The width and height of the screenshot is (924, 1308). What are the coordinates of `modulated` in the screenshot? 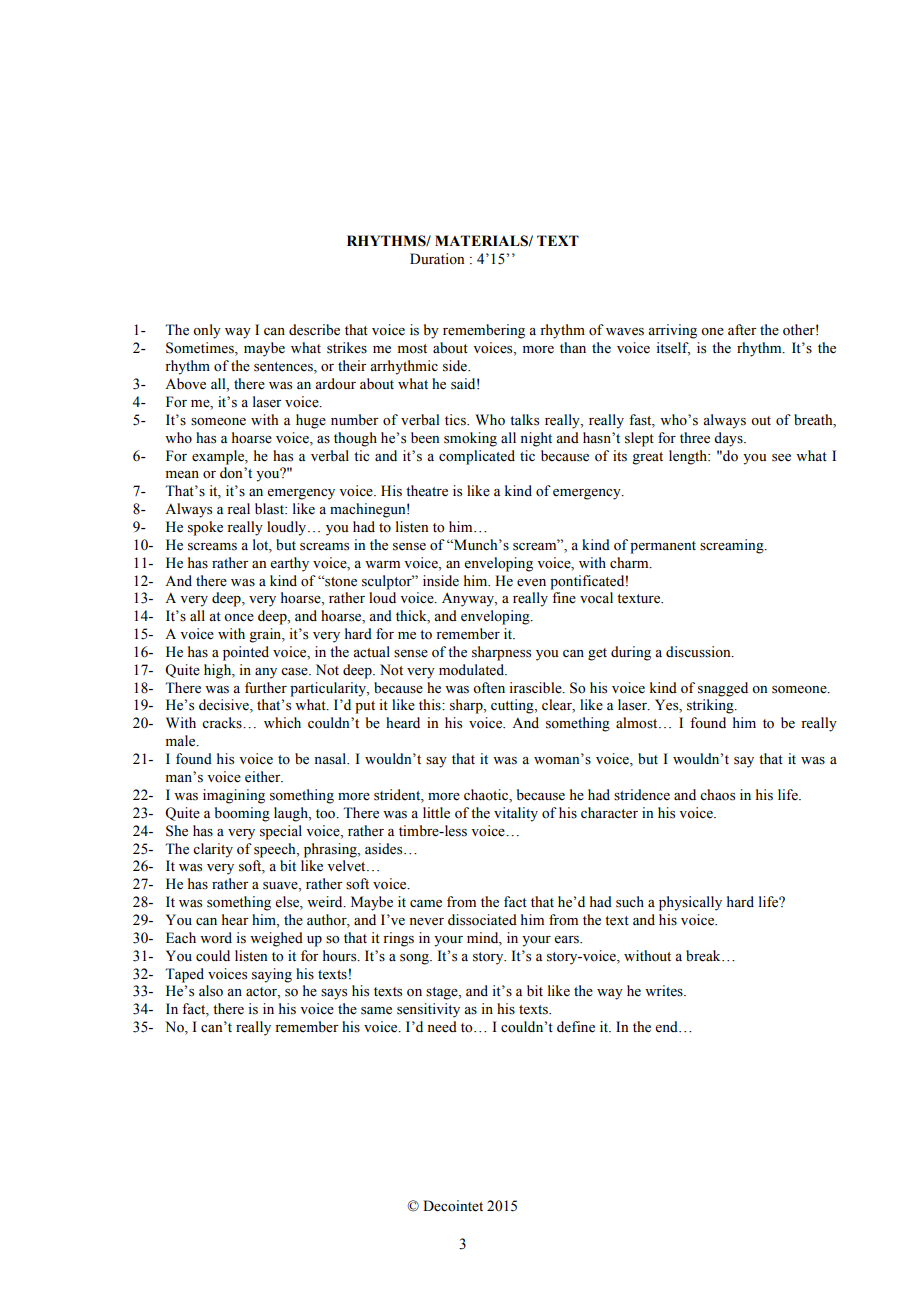 It's located at (473, 670).
